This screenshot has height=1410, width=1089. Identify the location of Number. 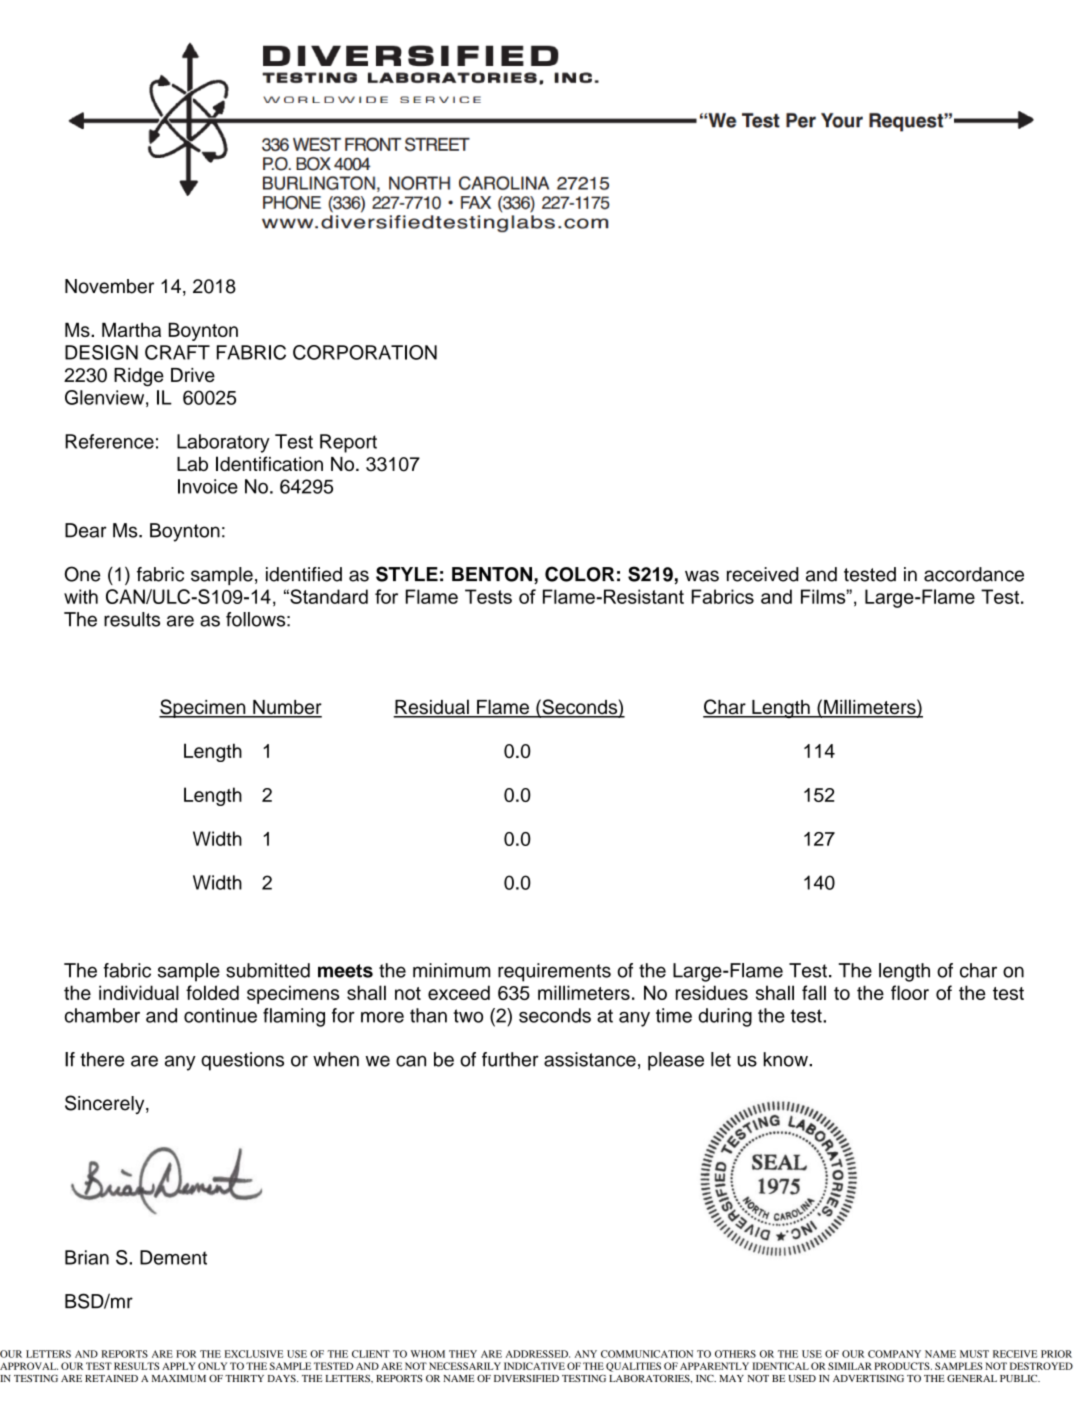
(286, 708).
